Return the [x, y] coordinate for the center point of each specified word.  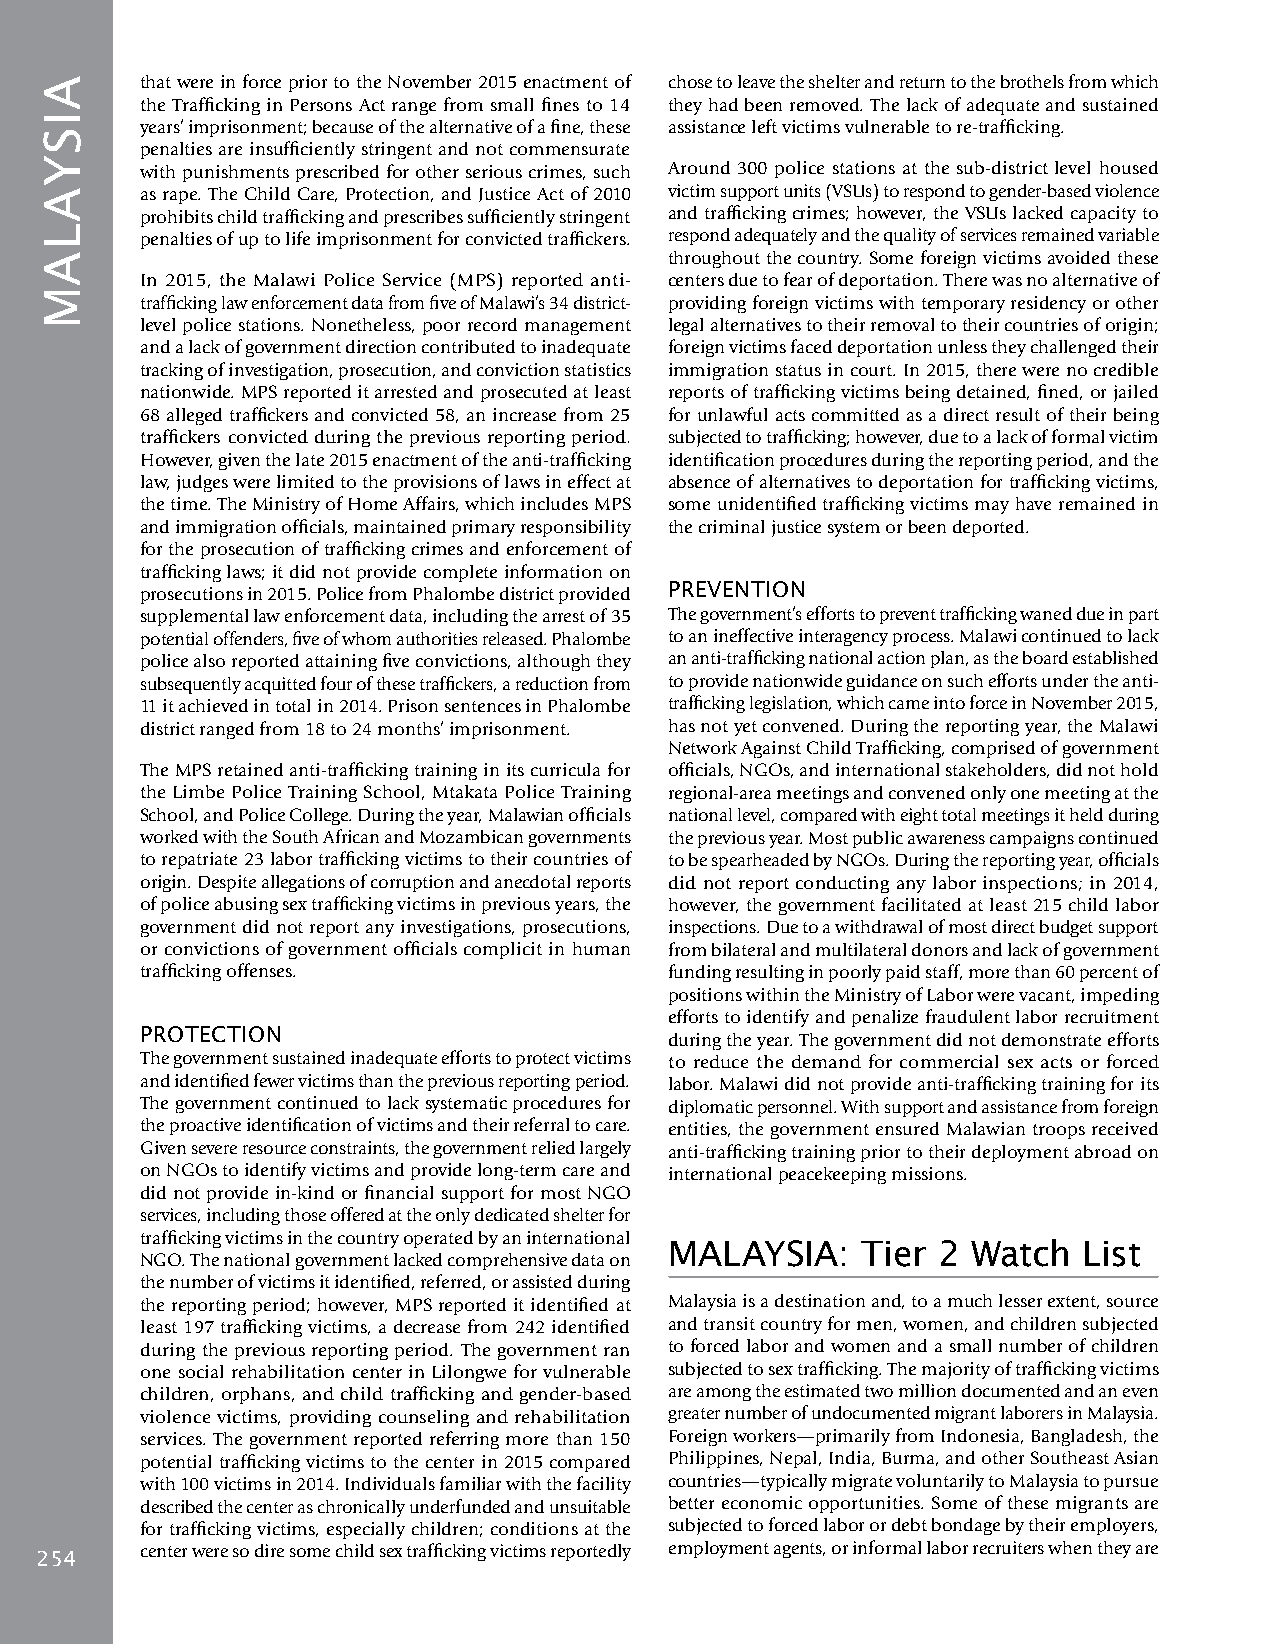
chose [690, 81]
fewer [274, 1080]
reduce [721, 1061]
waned [1046, 613]
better [691, 1502]
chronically [361, 1508]
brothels [1032, 81]
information [553, 571]
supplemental [194, 617]
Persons [321, 105]
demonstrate [1051, 1039]
